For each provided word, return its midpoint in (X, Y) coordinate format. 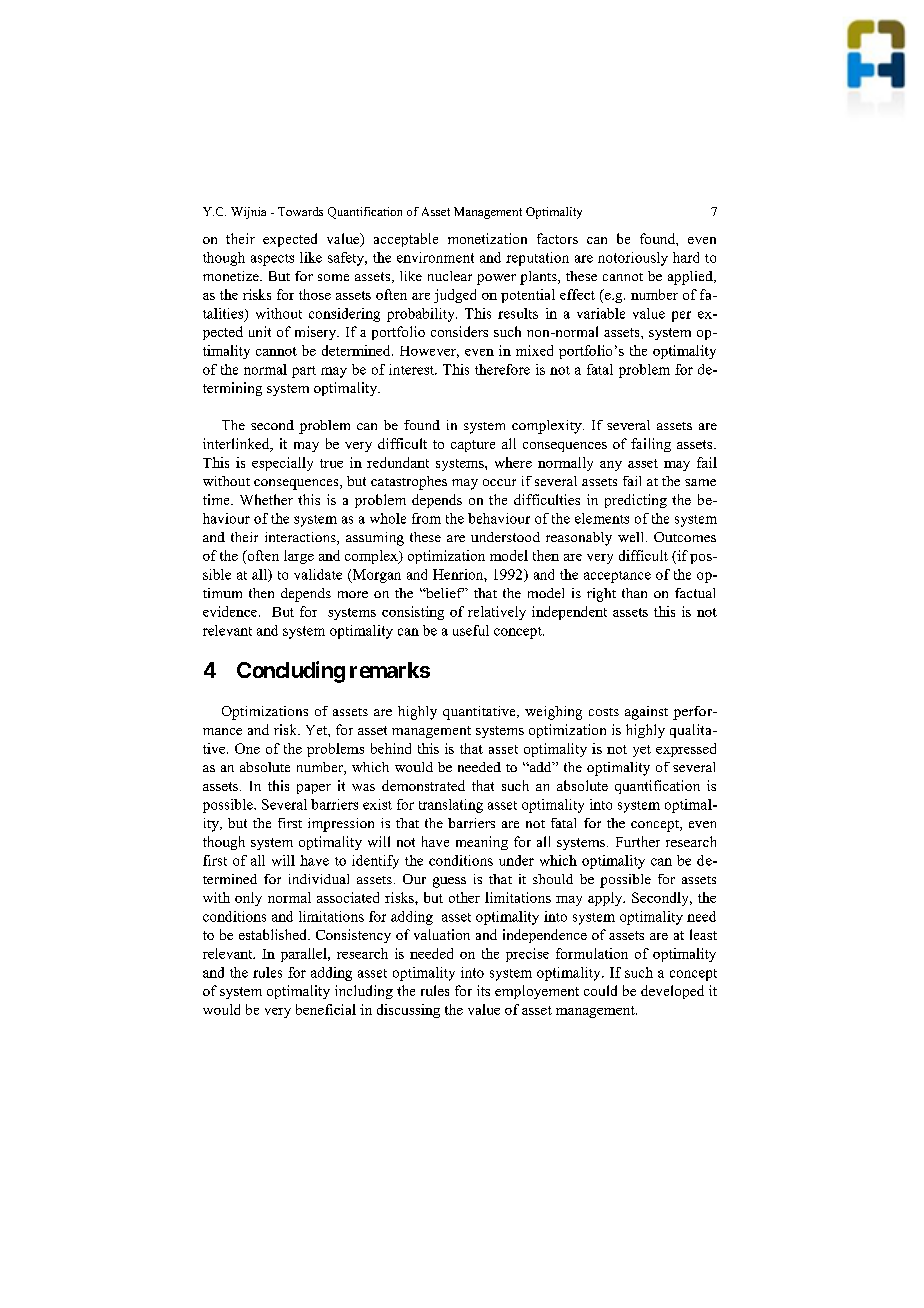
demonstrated (423, 785)
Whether (266, 499)
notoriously (633, 259)
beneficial (326, 1009)
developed (672, 992)
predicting (636, 501)
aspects (272, 260)
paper (314, 789)
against (646, 713)
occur (499, 482)
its (483, 990)
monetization (487, 238)
